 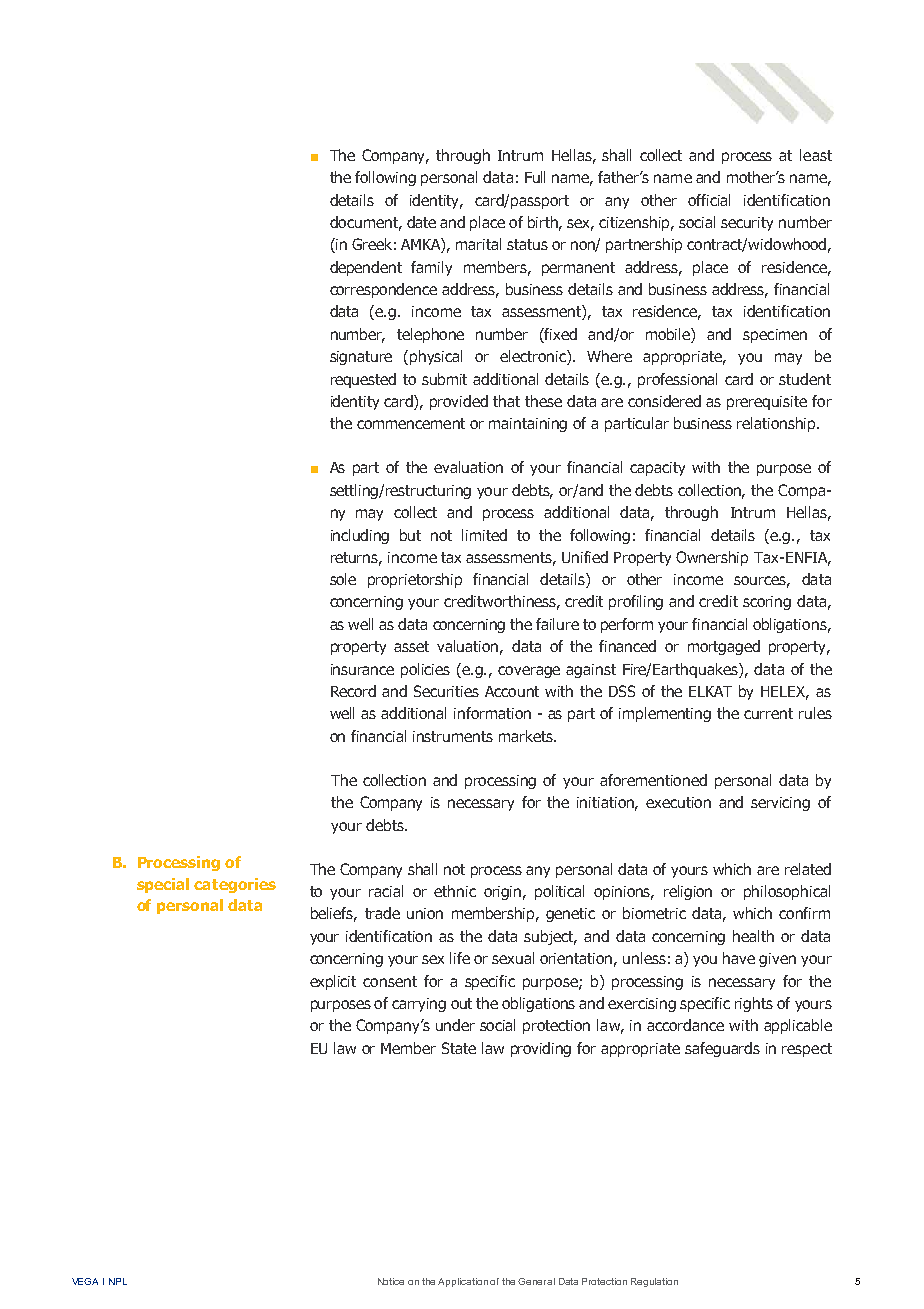 I want to click on official, so click(x=709, y=200).
